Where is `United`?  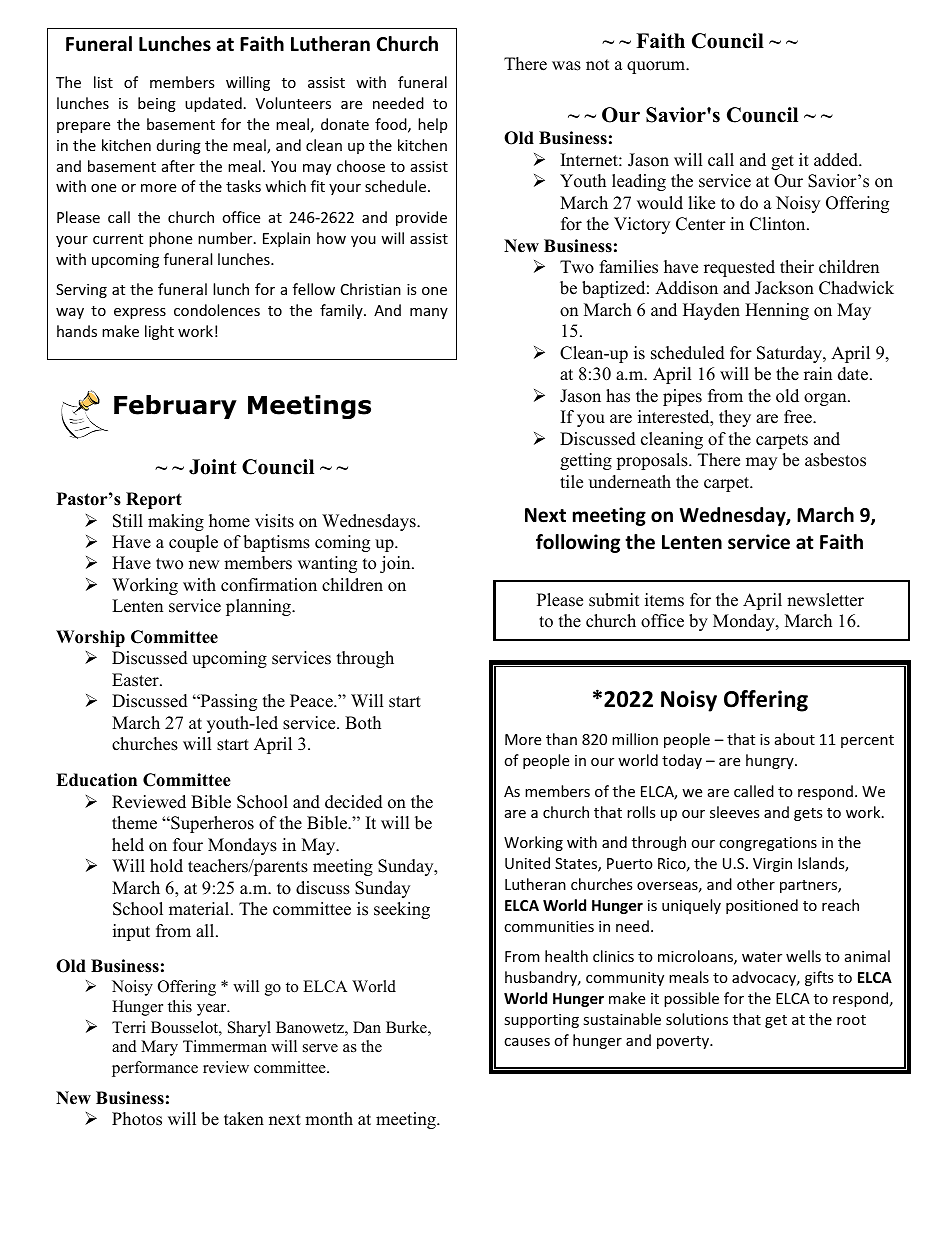
United is located at coordinates (527, 863).
